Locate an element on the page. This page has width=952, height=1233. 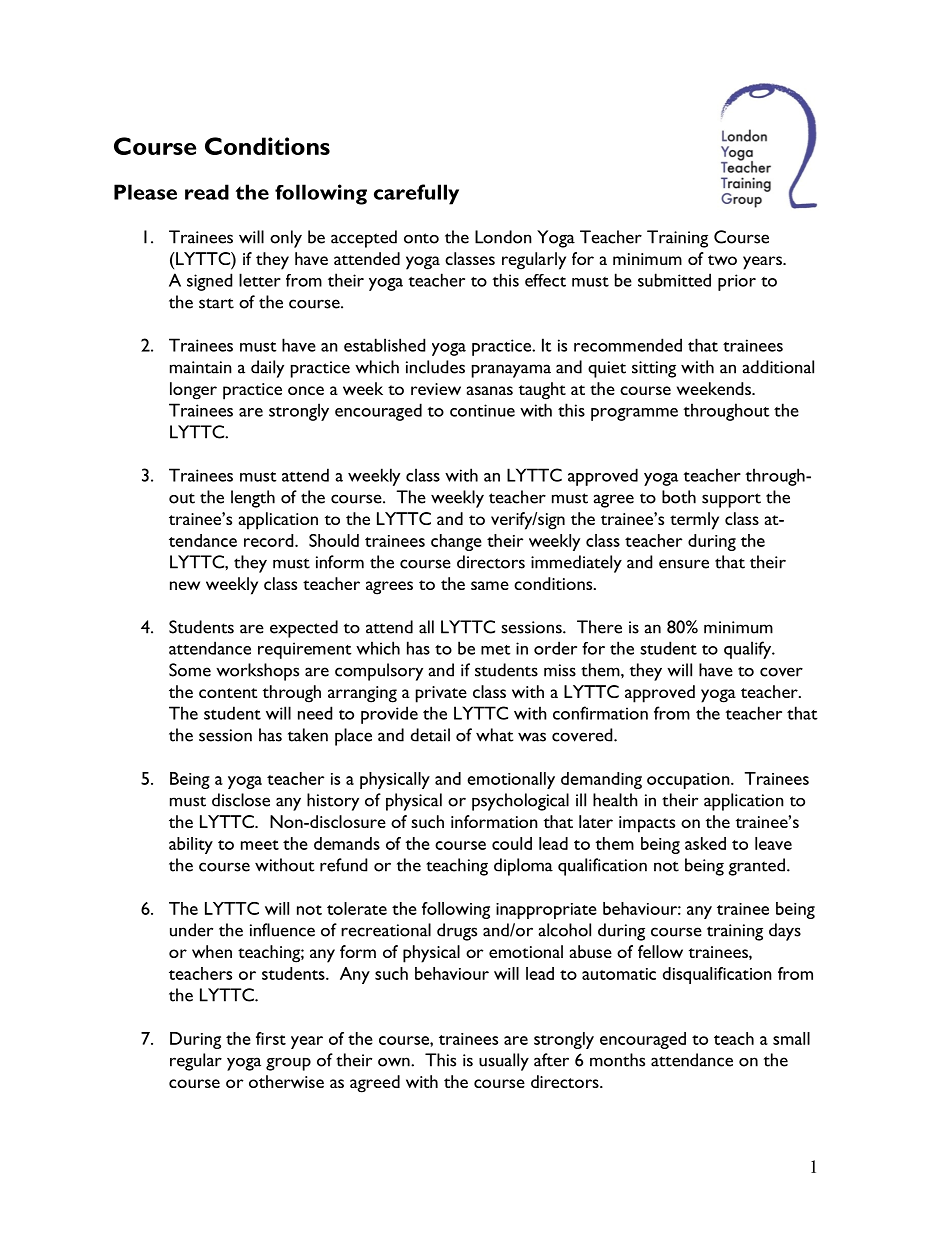
change is located at coordinates (456, 542).
